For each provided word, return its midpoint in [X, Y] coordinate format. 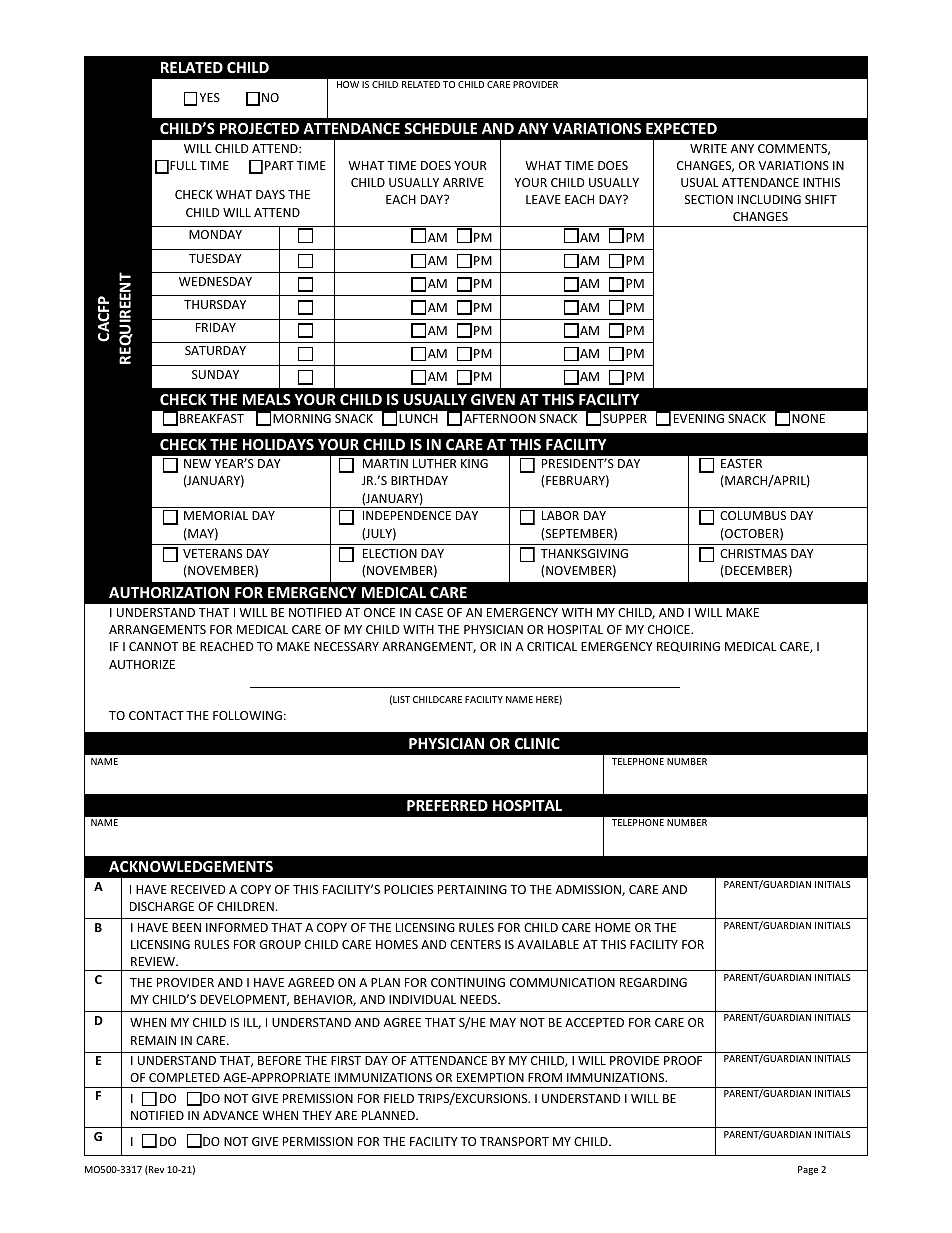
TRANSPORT [514, 1141]
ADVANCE [230, 1115]
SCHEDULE [440, 128]
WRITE [708, 148]
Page [808, 1170]
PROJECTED [259, 128]
